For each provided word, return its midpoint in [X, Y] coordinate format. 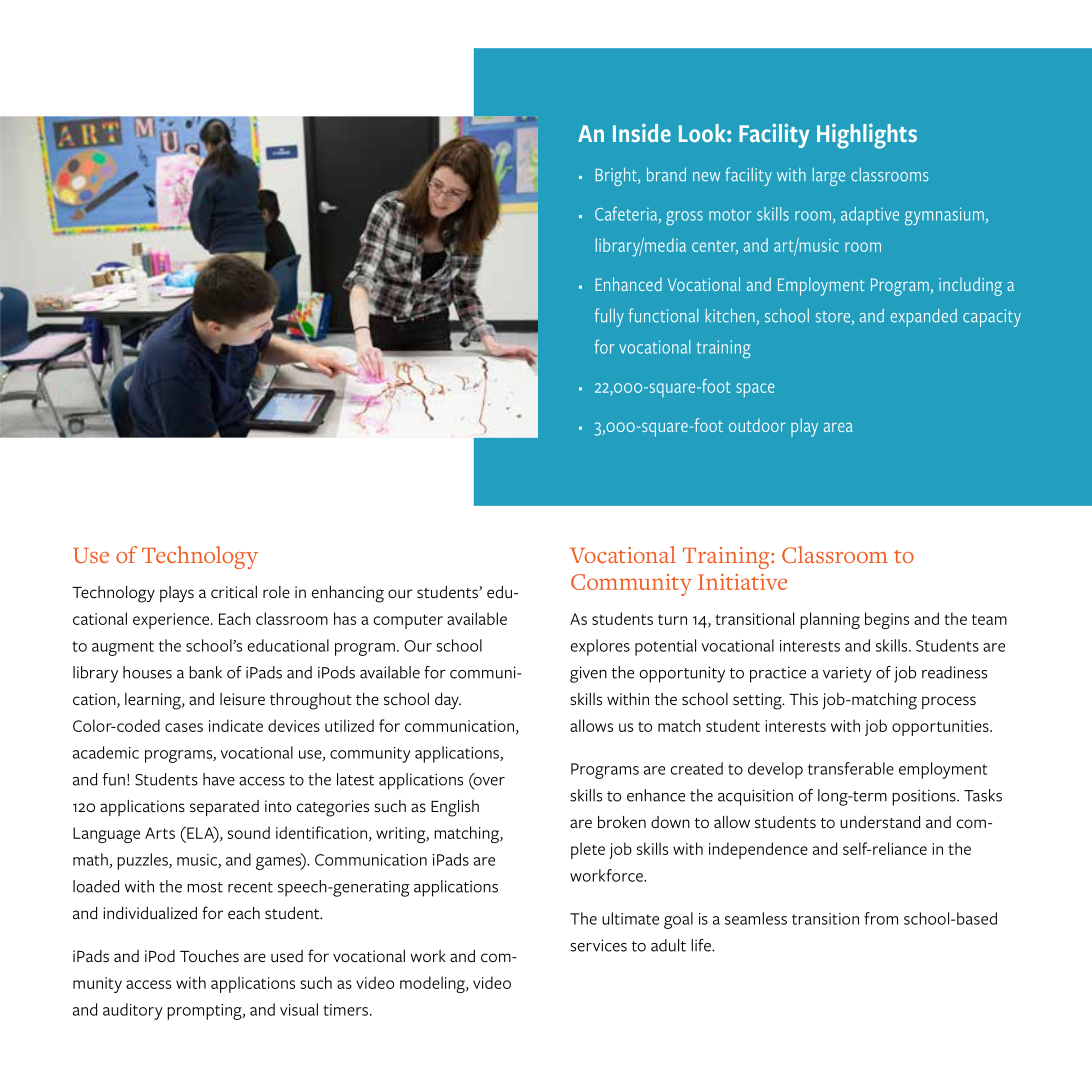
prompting [205, 1012]
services [598, 945]
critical [234, 592]
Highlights [867, 136]
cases [184, 727]
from [881, 918]
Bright [617, 176]
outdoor [757, 425]
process [949, 702]
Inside [642, 133]
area [838, 427]
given [588, 674]
